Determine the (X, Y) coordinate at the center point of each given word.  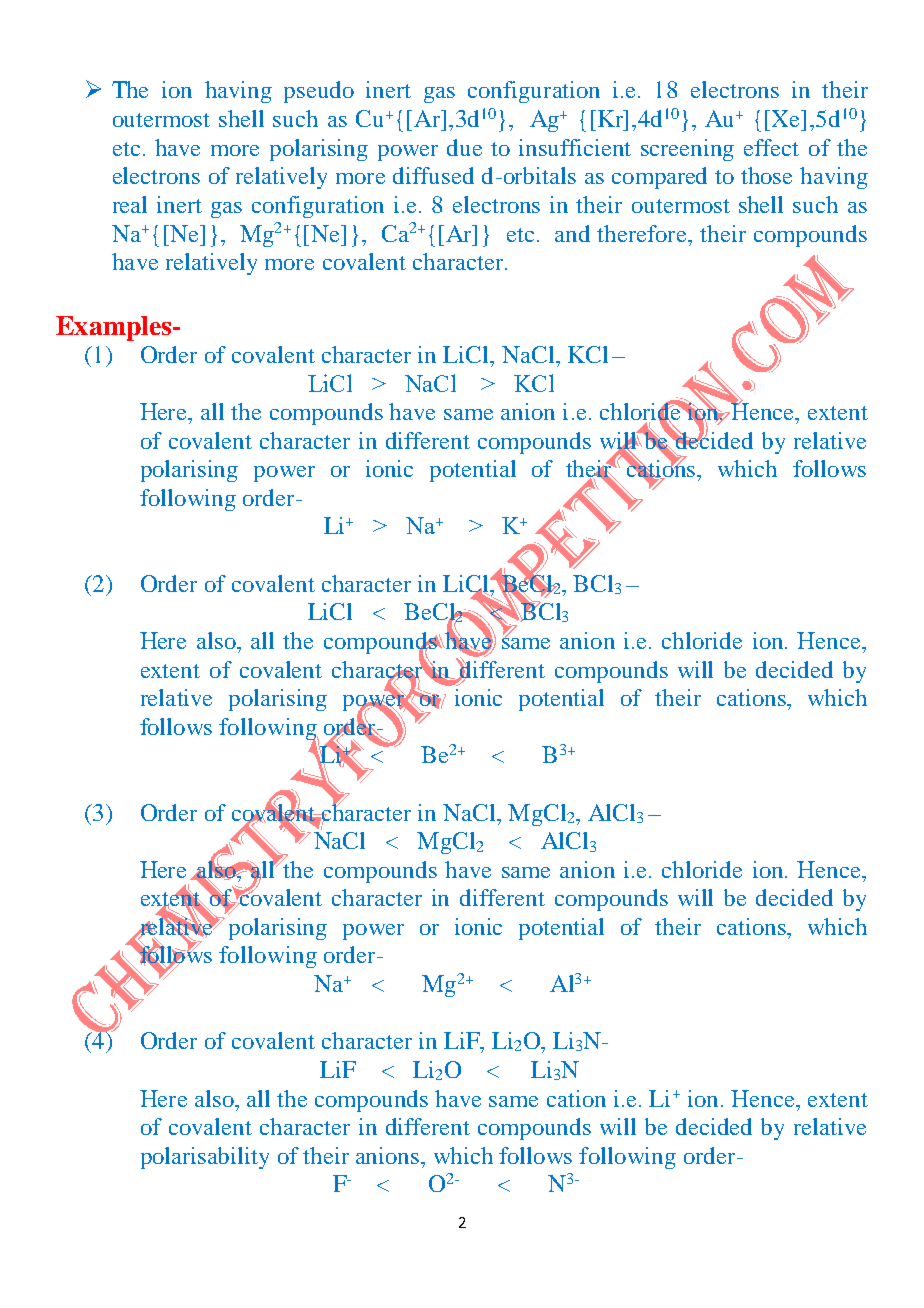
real (130, 204)
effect (771, 147)
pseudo (319, 92)
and (572, 233)
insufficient (575, 147)
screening (687, 150)
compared (659, 178)
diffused (433, 175)
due (464, 147)
